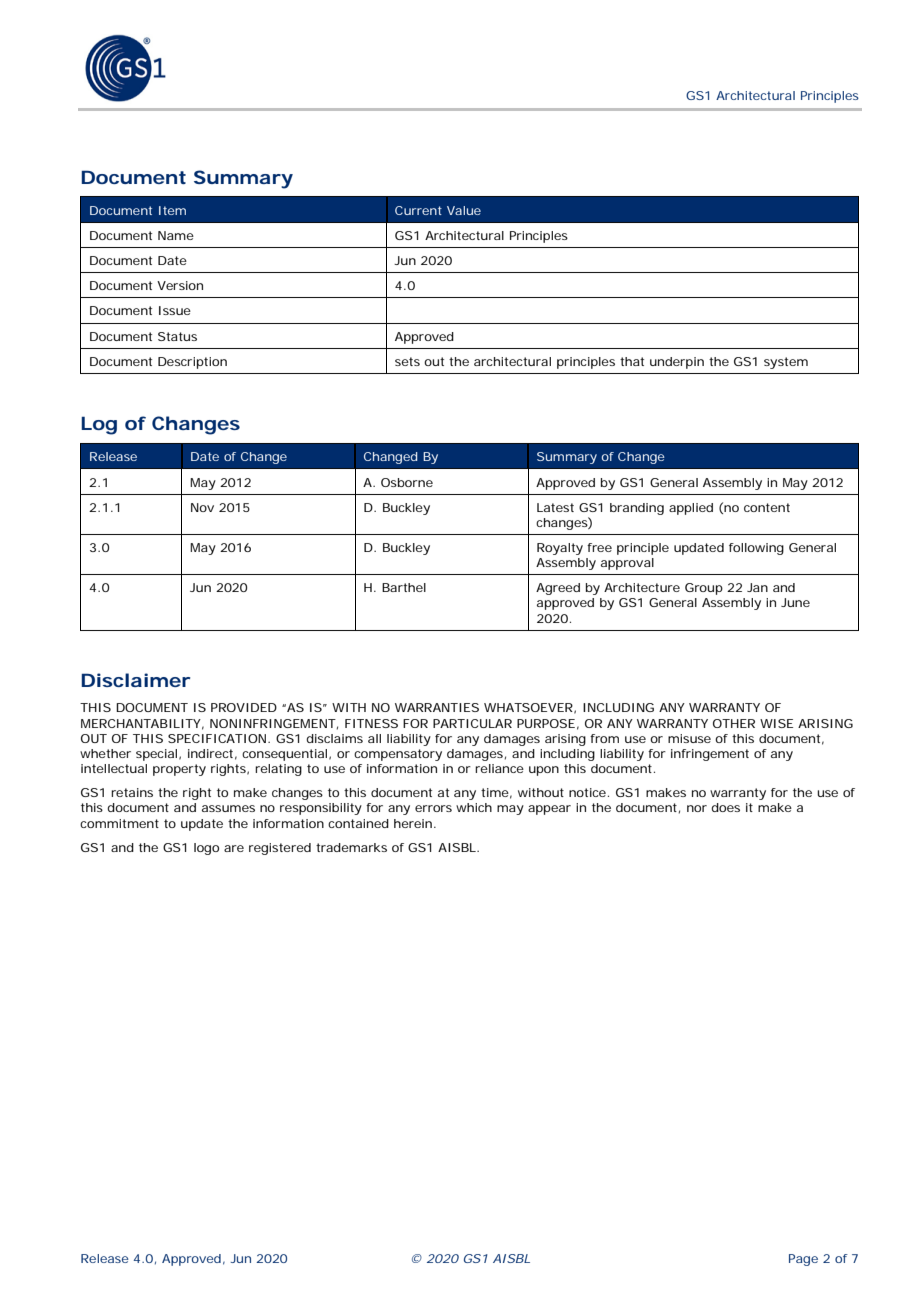 Image resolution: width=924 pixels, height=1309 pixels. Describe the element at coordinates (413, 823) in the screenshot. I see `herein` at that location.
